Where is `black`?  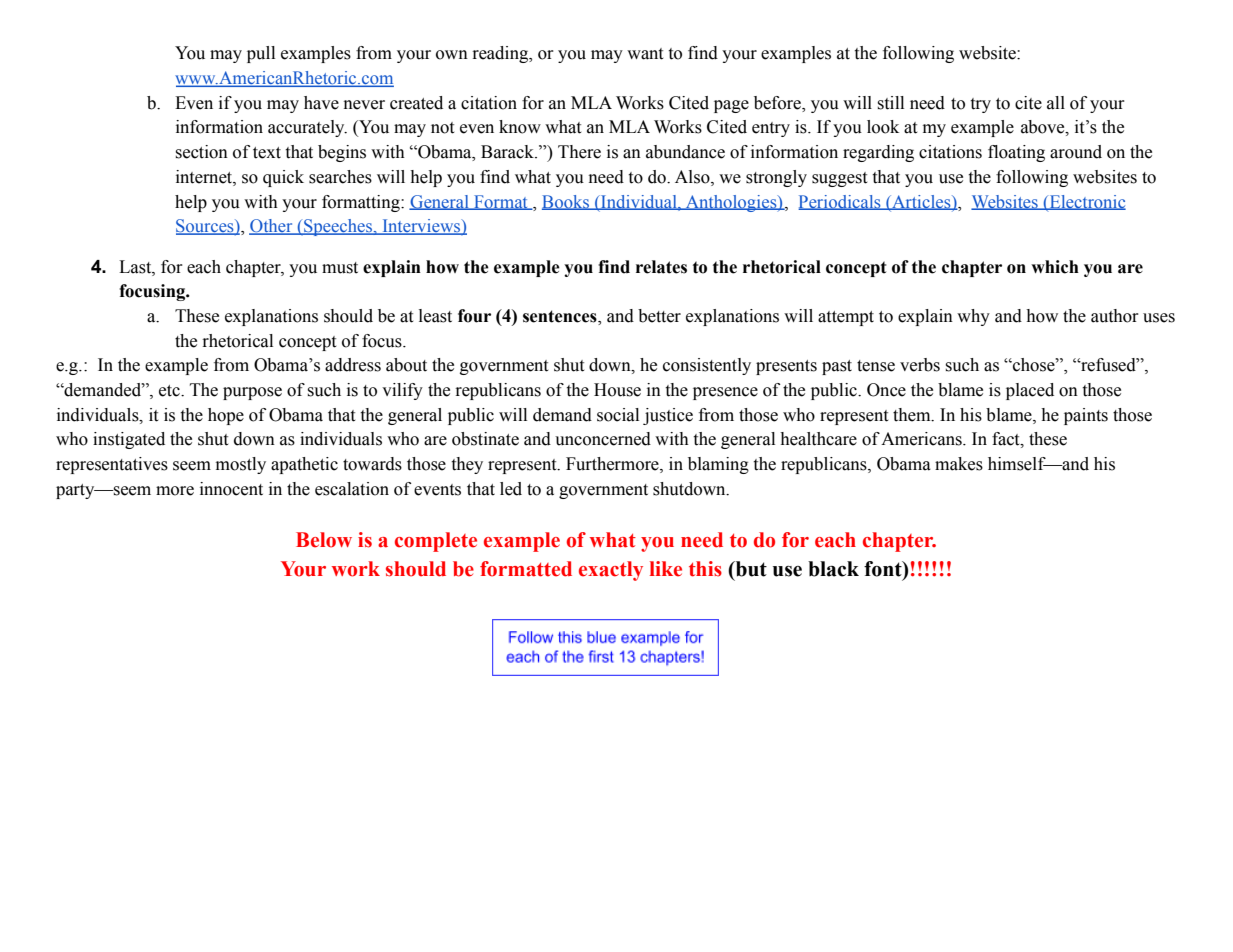
black is located at coordinates (833, 569).
